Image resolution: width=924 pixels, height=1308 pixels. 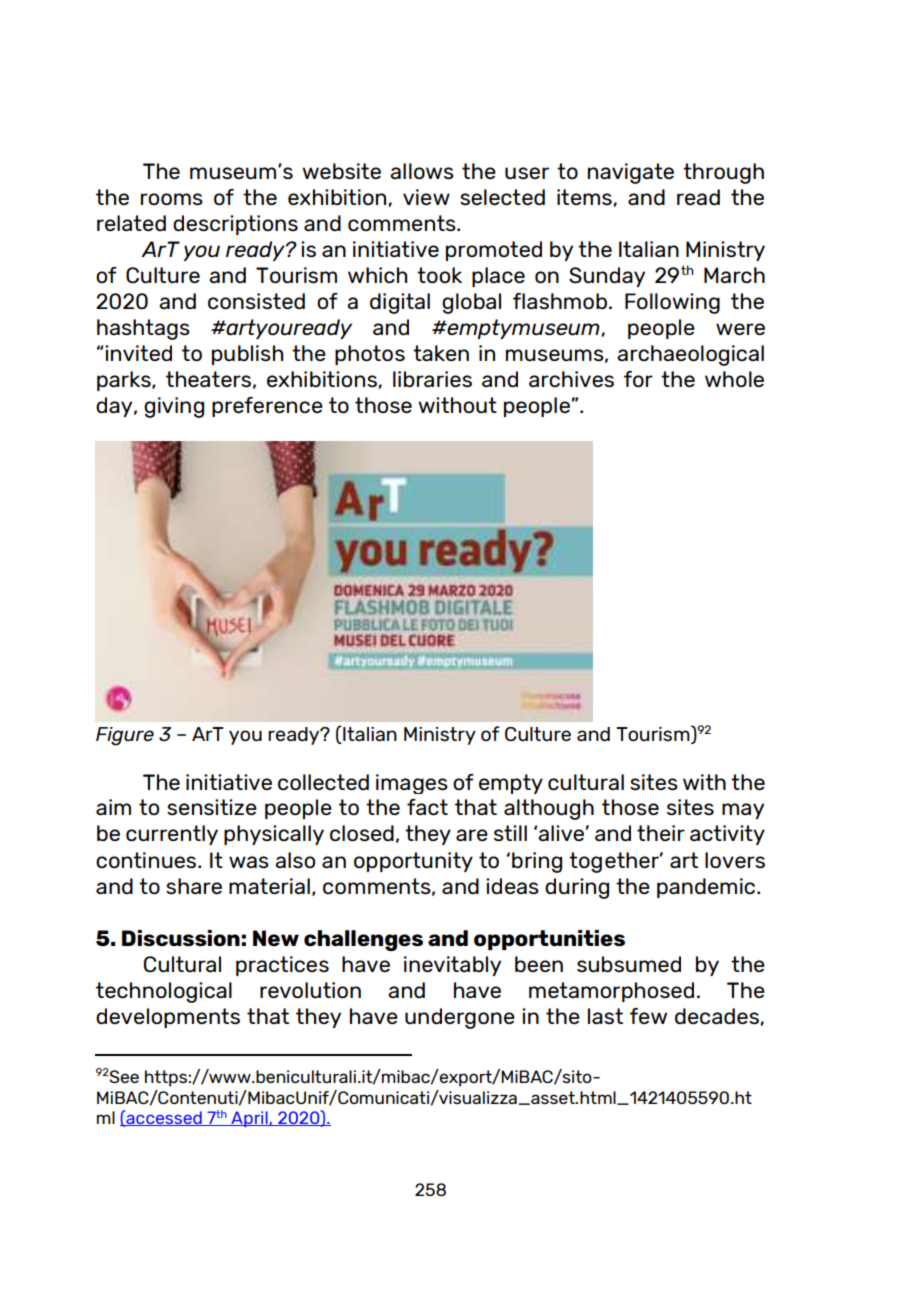 I want to click on April, so click(x=249, y=1119).
